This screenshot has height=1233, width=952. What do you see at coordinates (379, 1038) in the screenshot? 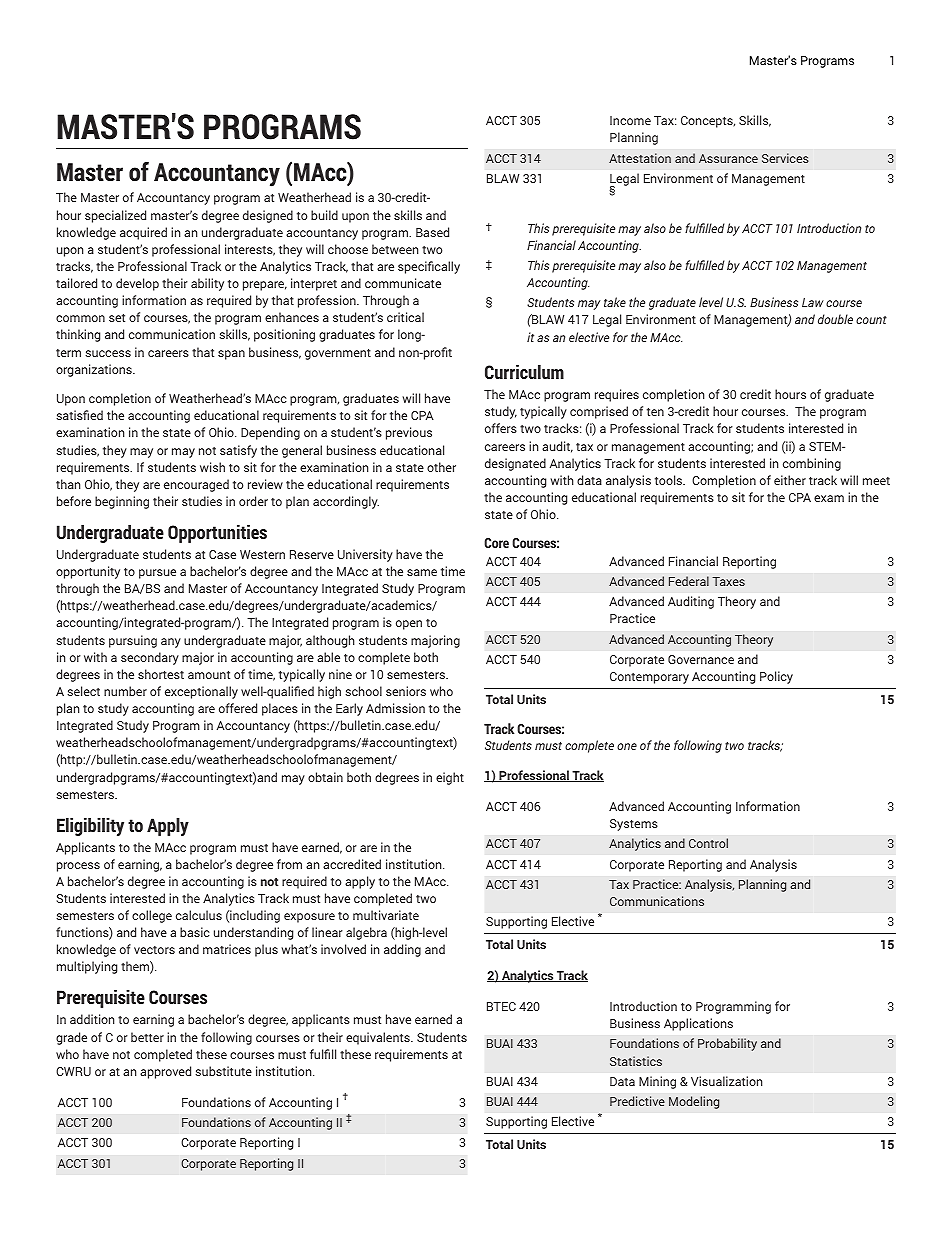
I see `equivalents` at bounding box center [379, 1038].
